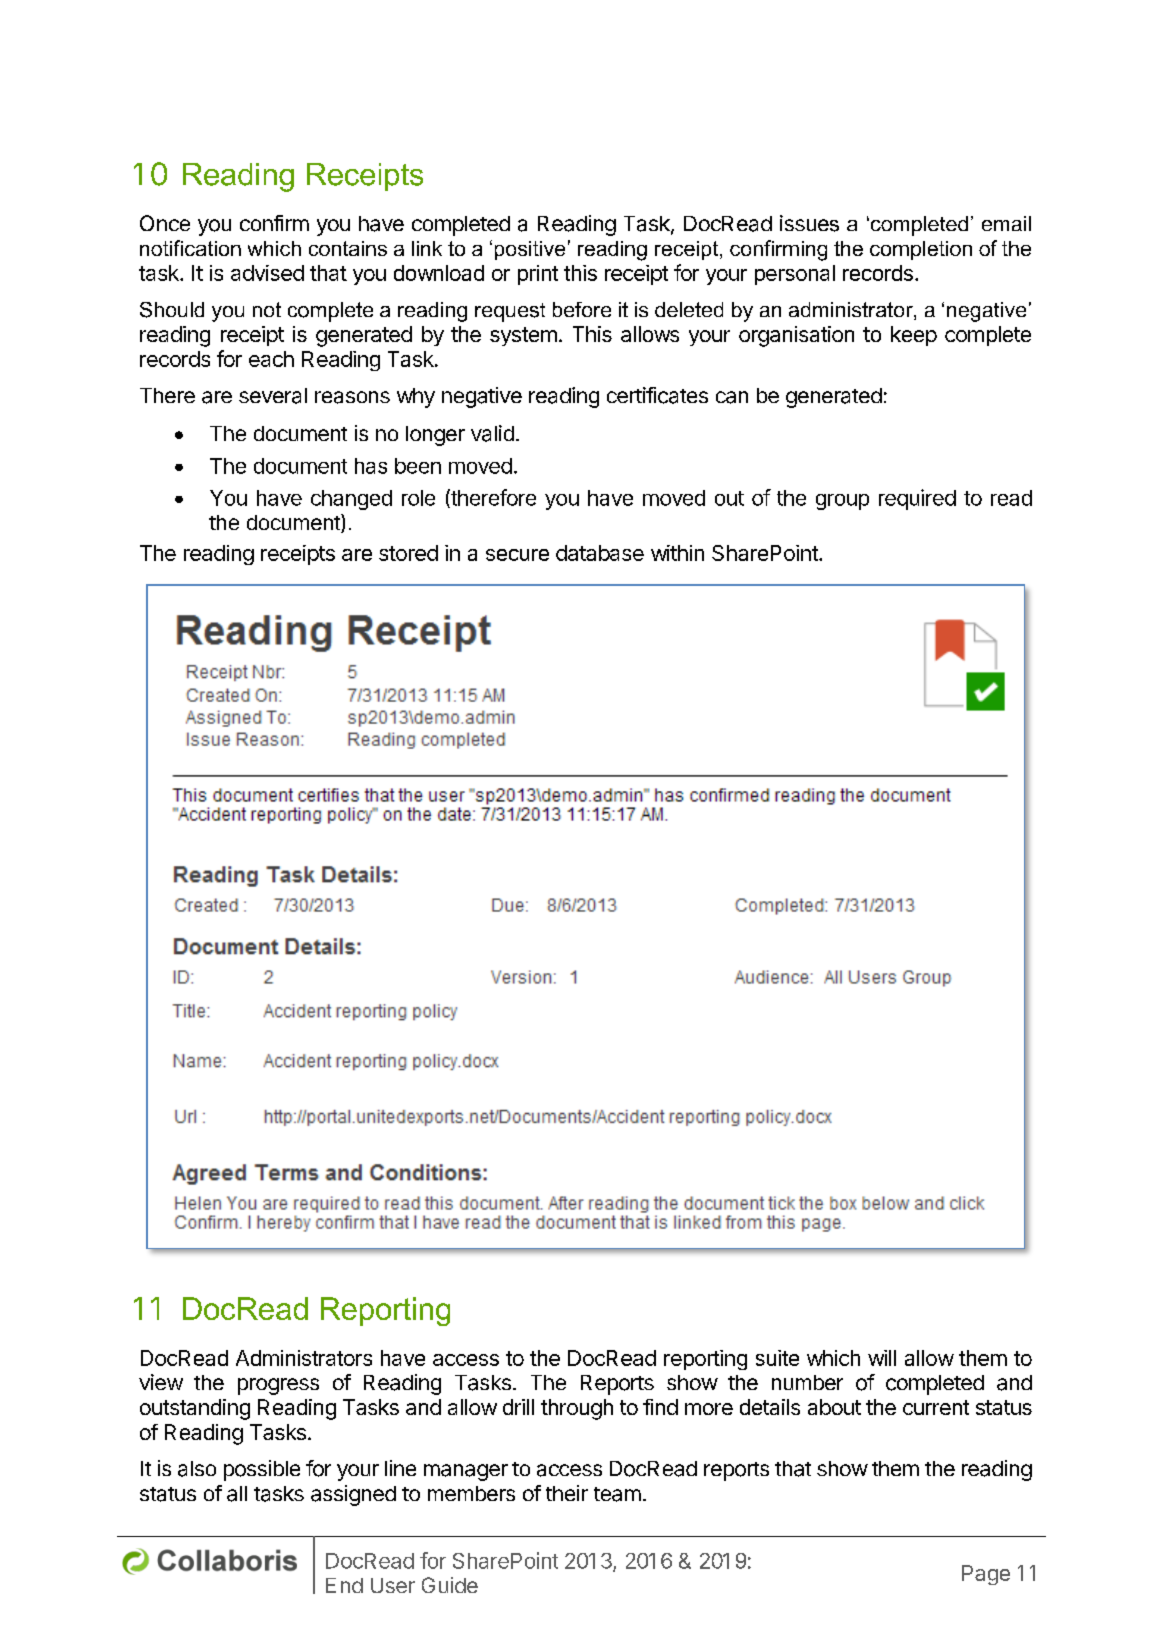  Describe the element at coordinates (538, 275) in the image. I see `print` at that location.
